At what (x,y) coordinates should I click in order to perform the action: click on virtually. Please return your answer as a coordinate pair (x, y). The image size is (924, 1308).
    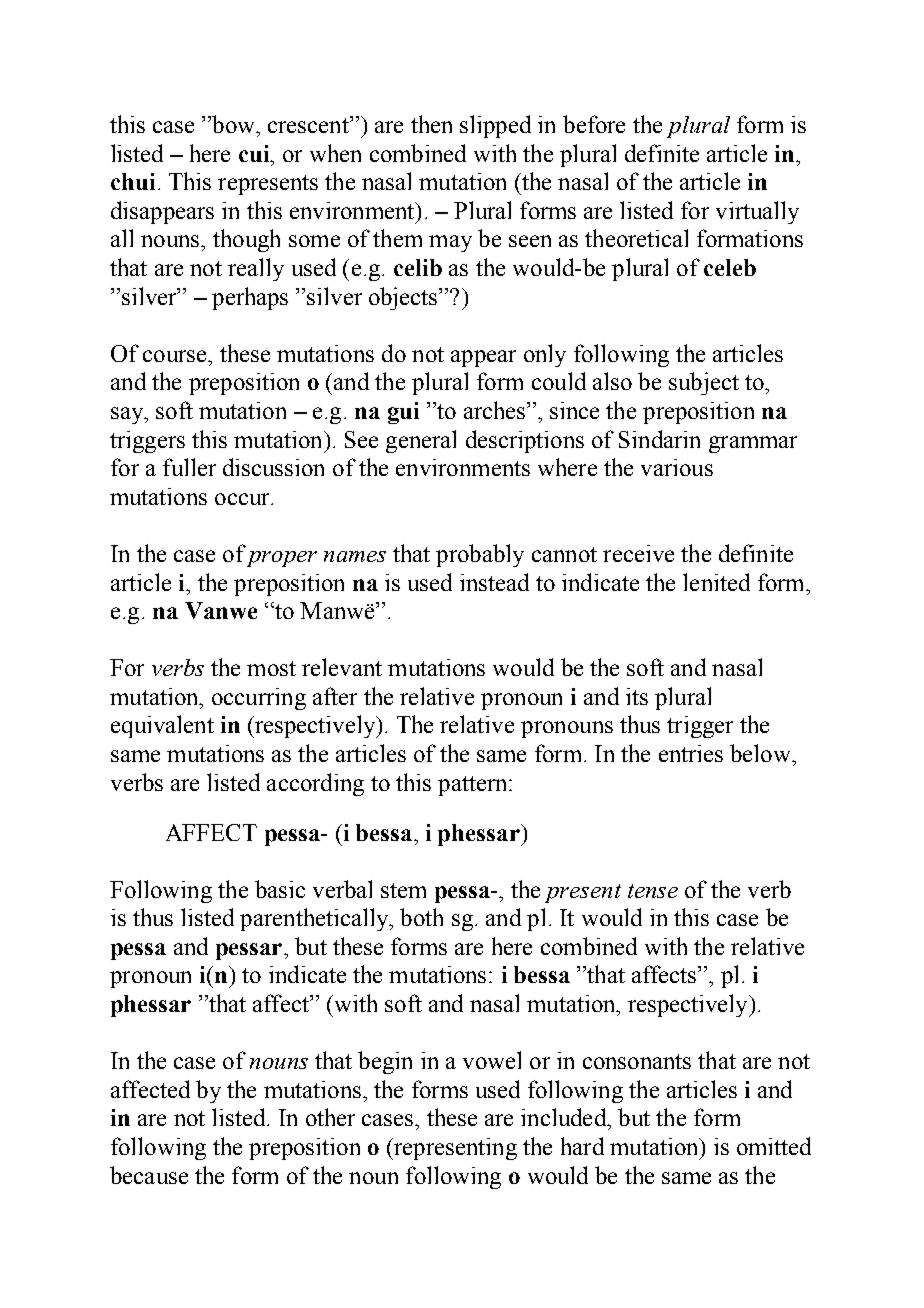
    Looking at the image, I should click on (757, 212).
